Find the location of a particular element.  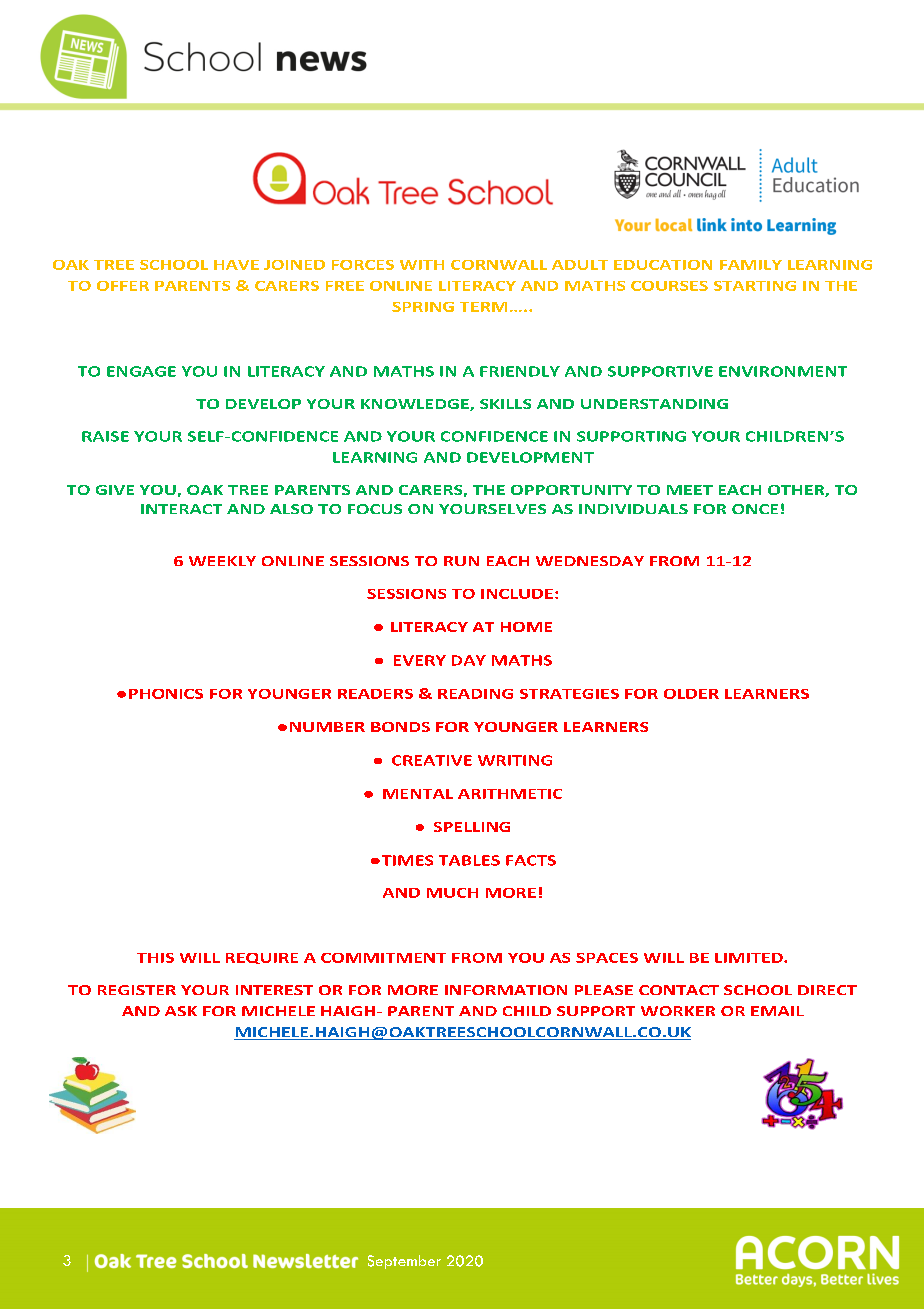

HAVE is located at coordinates (236, 265).
